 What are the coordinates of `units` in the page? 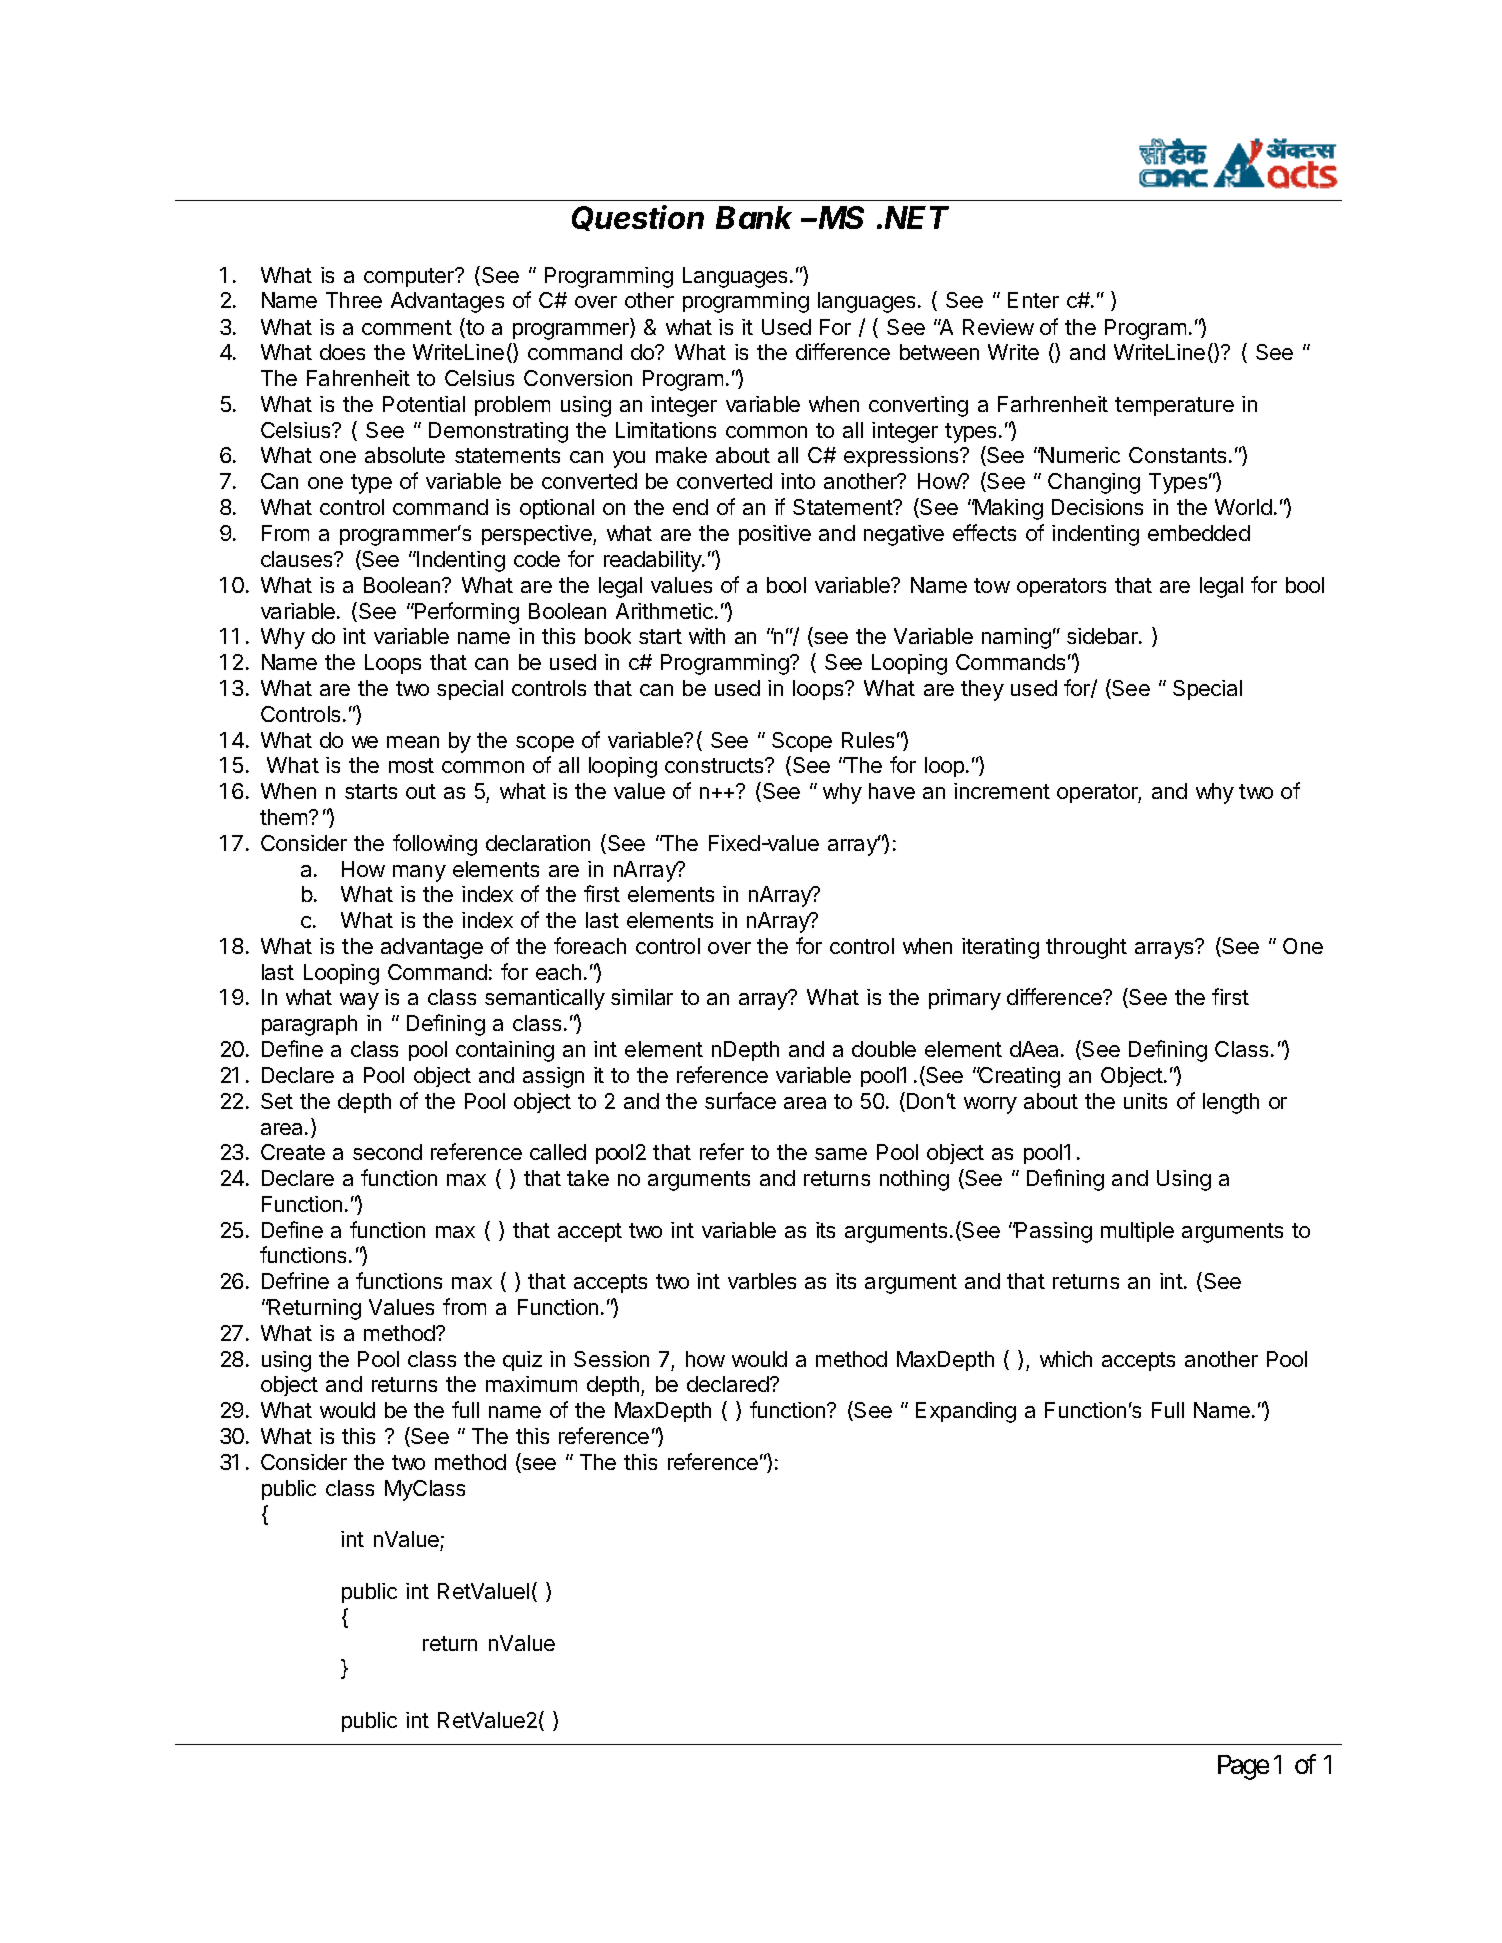 It's located at (1145, 1101).
